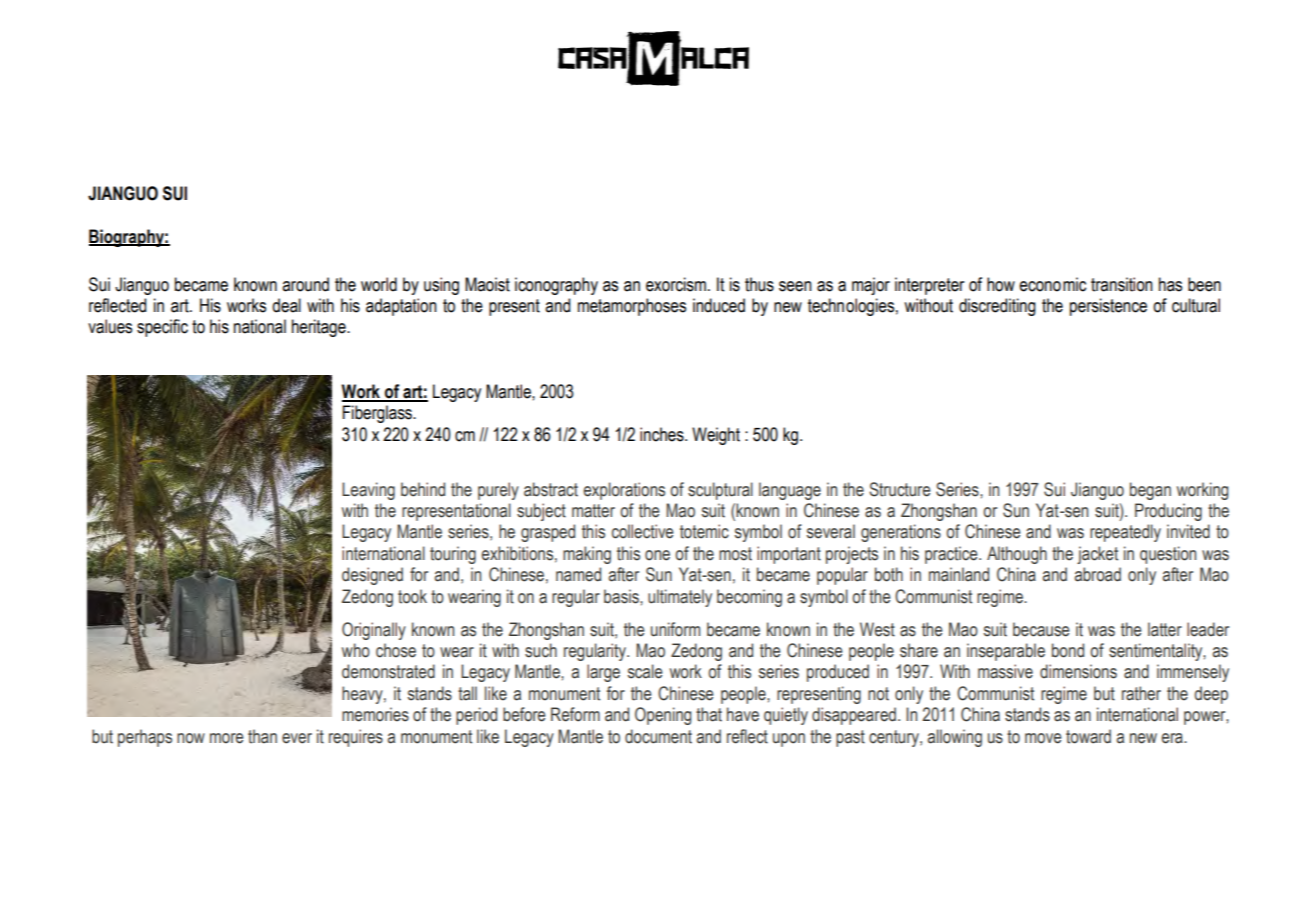 The height and width of the screenshot is (924, 1309). Describe the element at coordinates (1108, 307) in the screenshot. I see `persistence` at that location.
